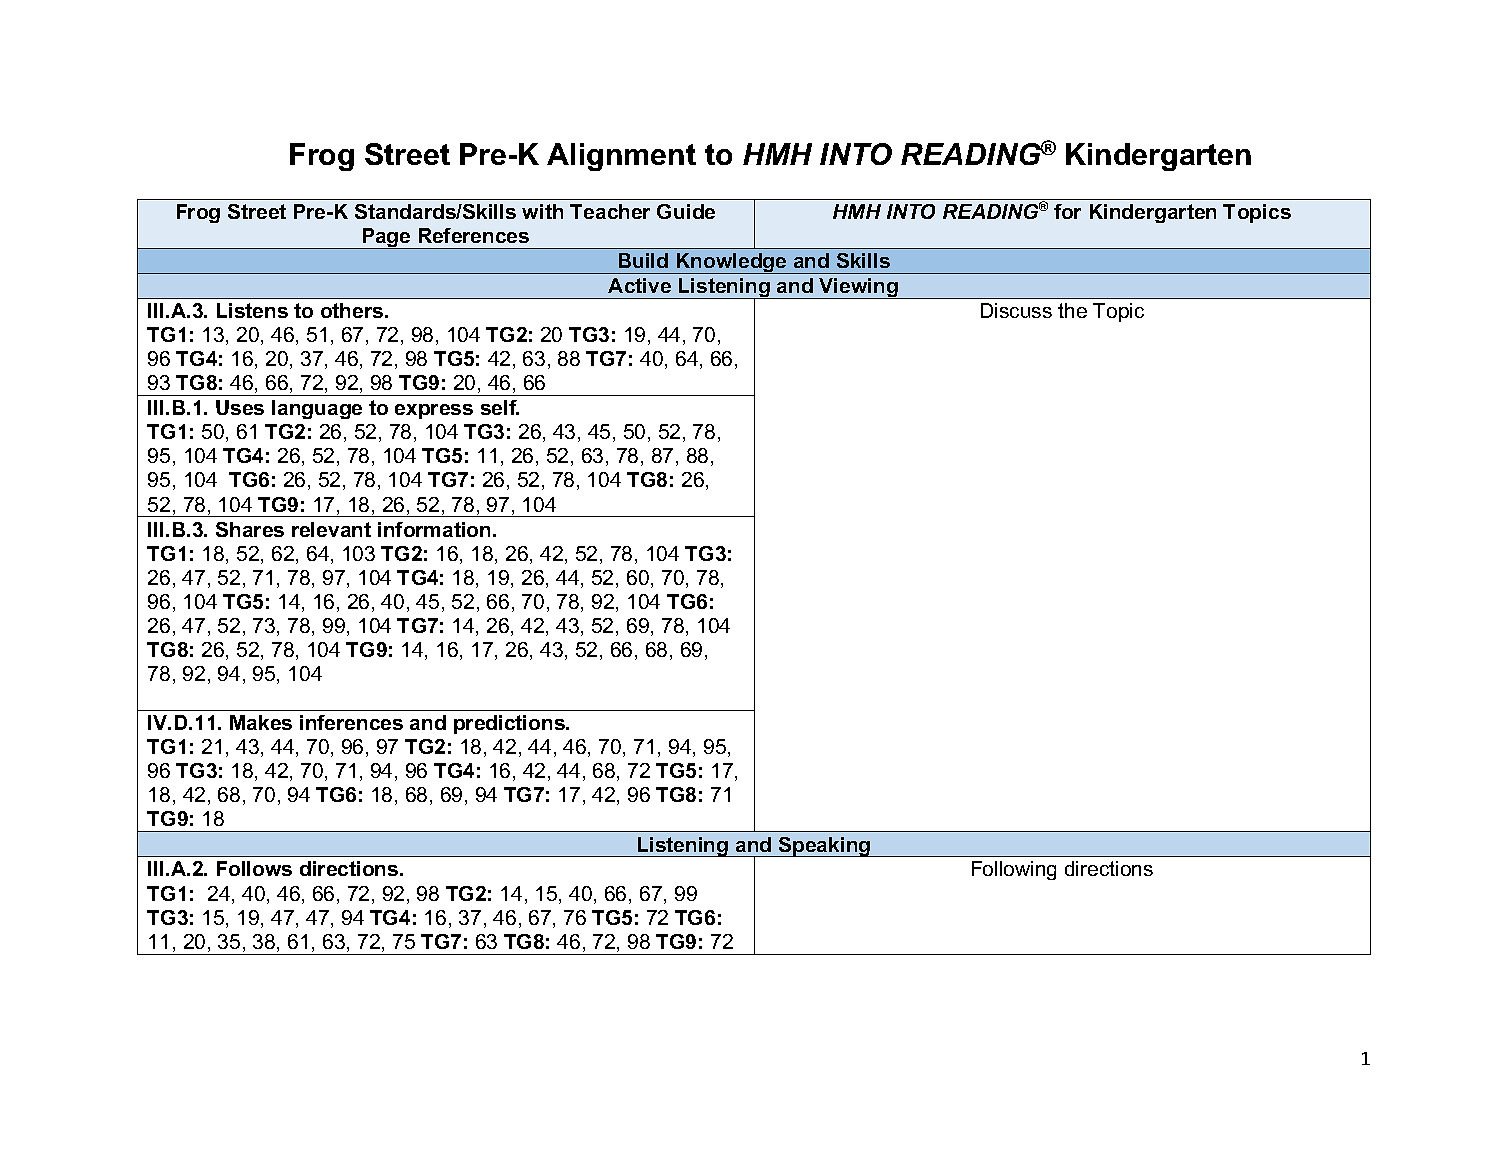  What do you see at coordinates (1014, 870) in the document?
I see `Following` at bounding box center [1014, 870].
